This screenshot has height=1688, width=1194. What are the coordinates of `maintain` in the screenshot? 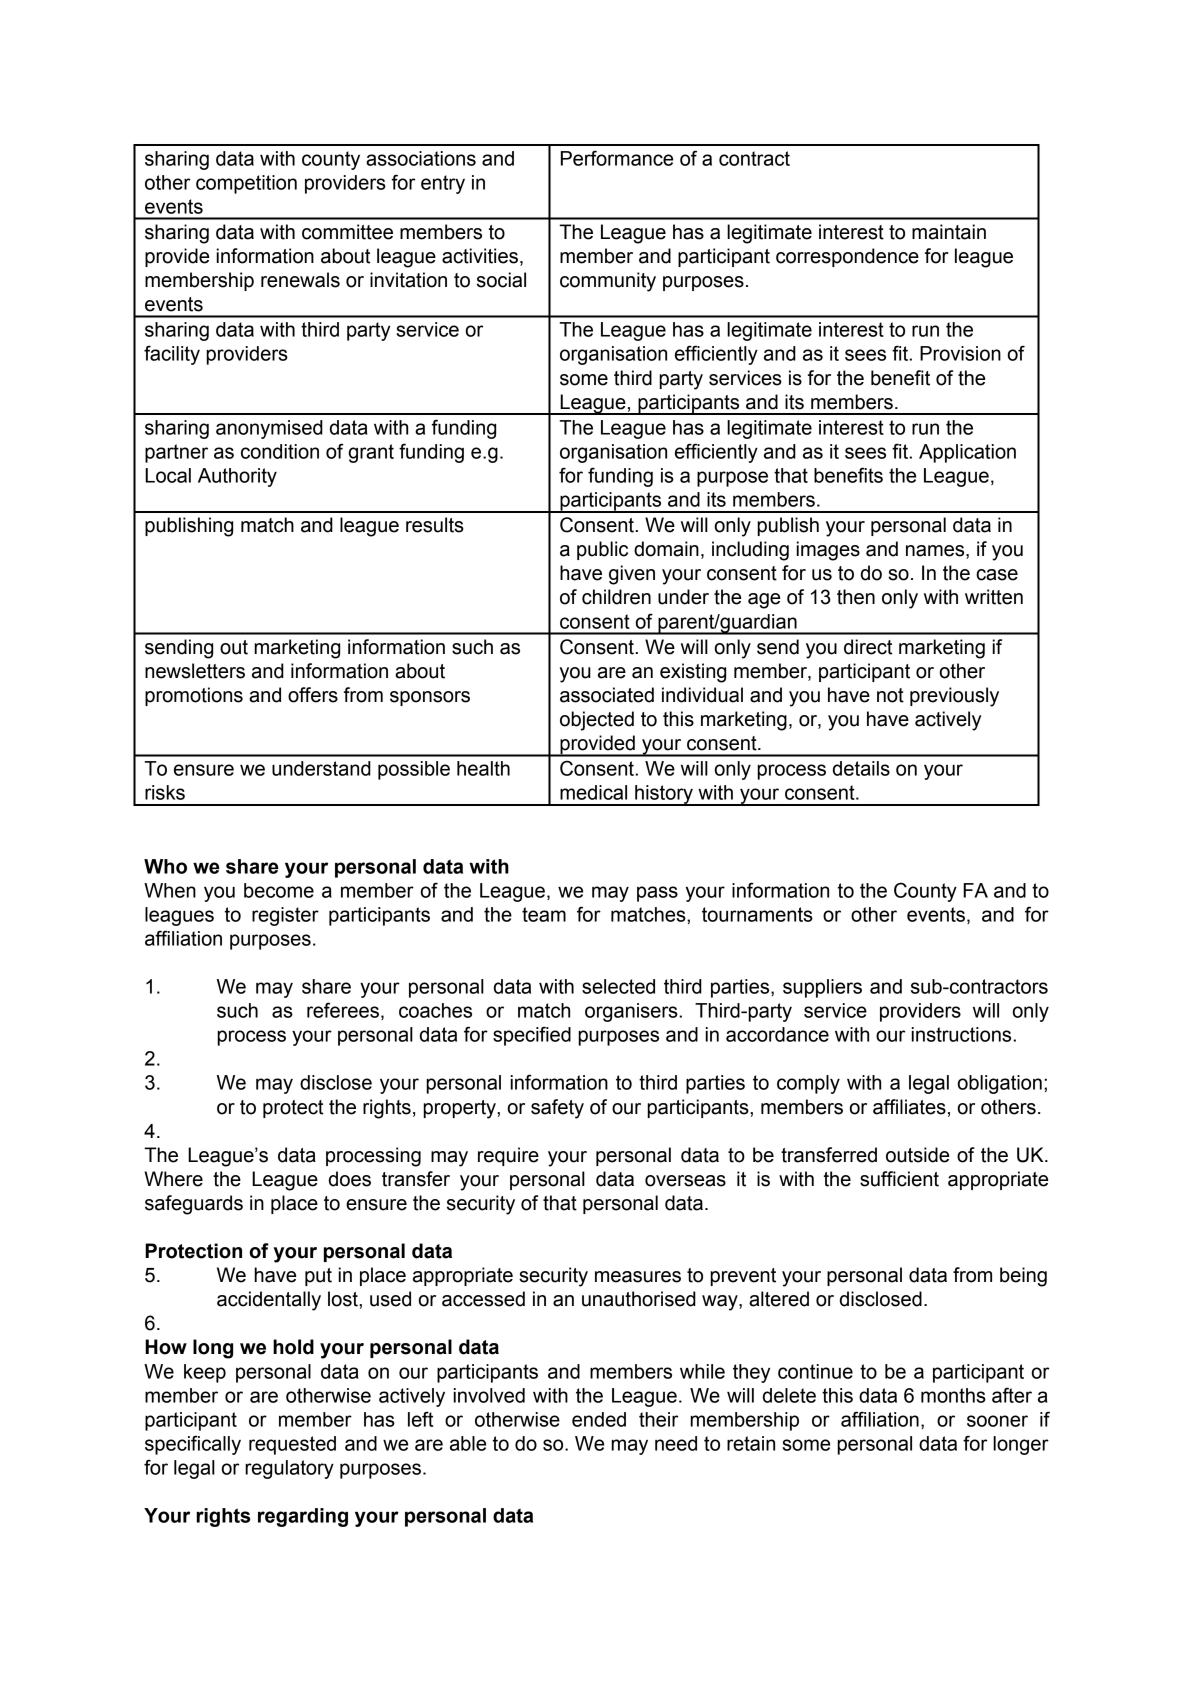 It's located at (949, 232).
